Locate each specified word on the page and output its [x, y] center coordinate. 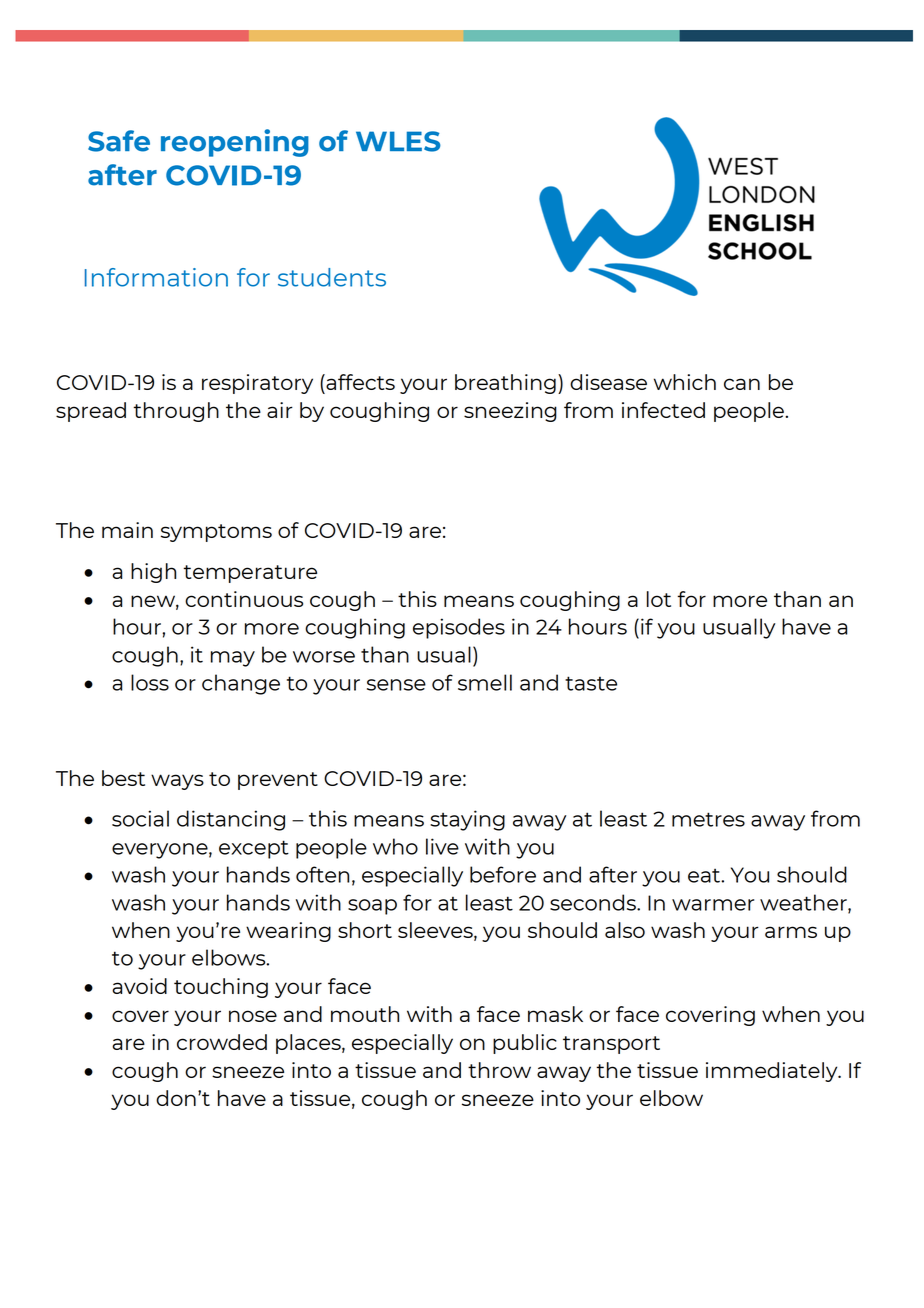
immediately [773, 1072]
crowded [222, 1042]
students [332, 277]
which [685, 382]
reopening [235, 143]
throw [499, 1070]
